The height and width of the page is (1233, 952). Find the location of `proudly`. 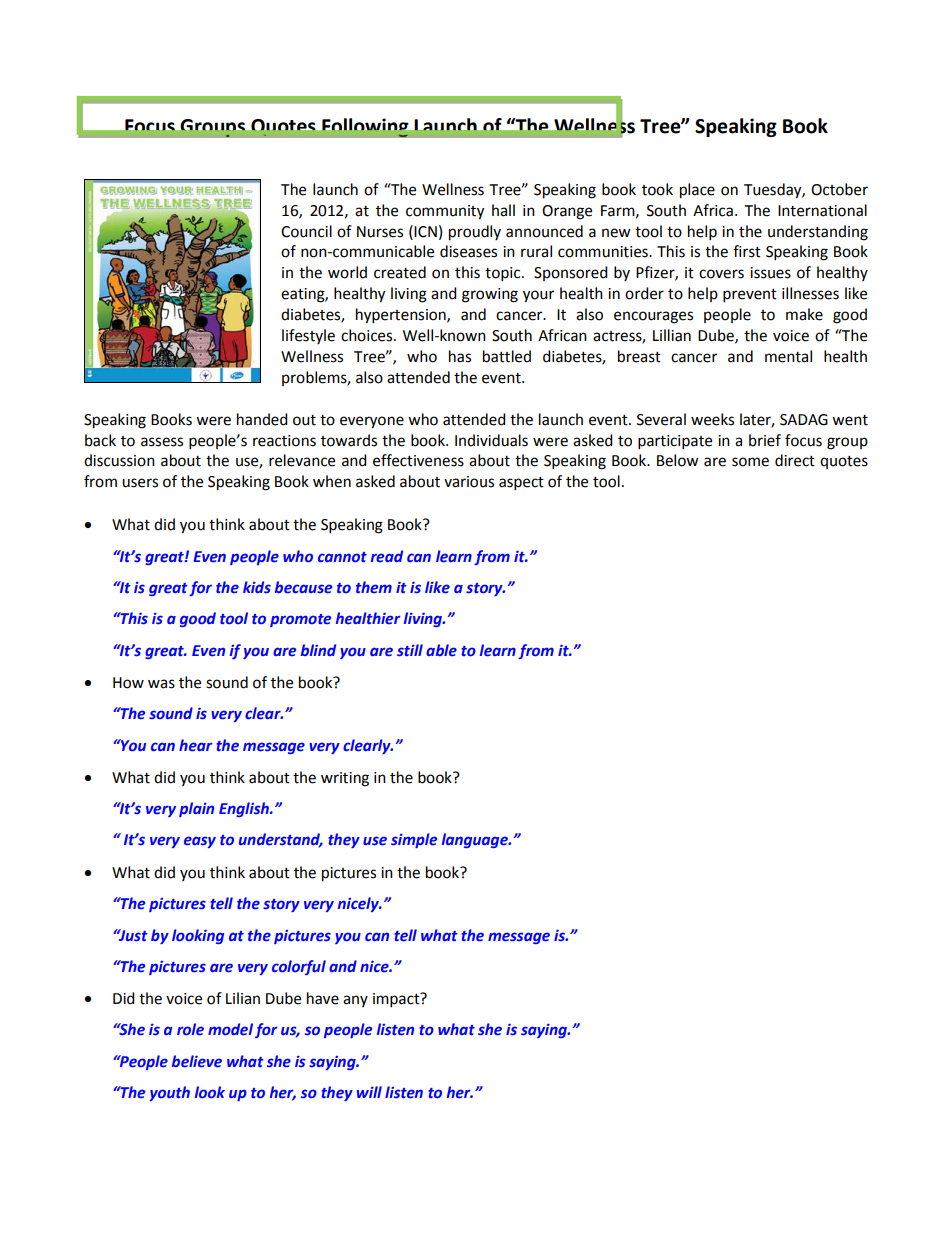

proudly is located at coordinates (475, 233).
